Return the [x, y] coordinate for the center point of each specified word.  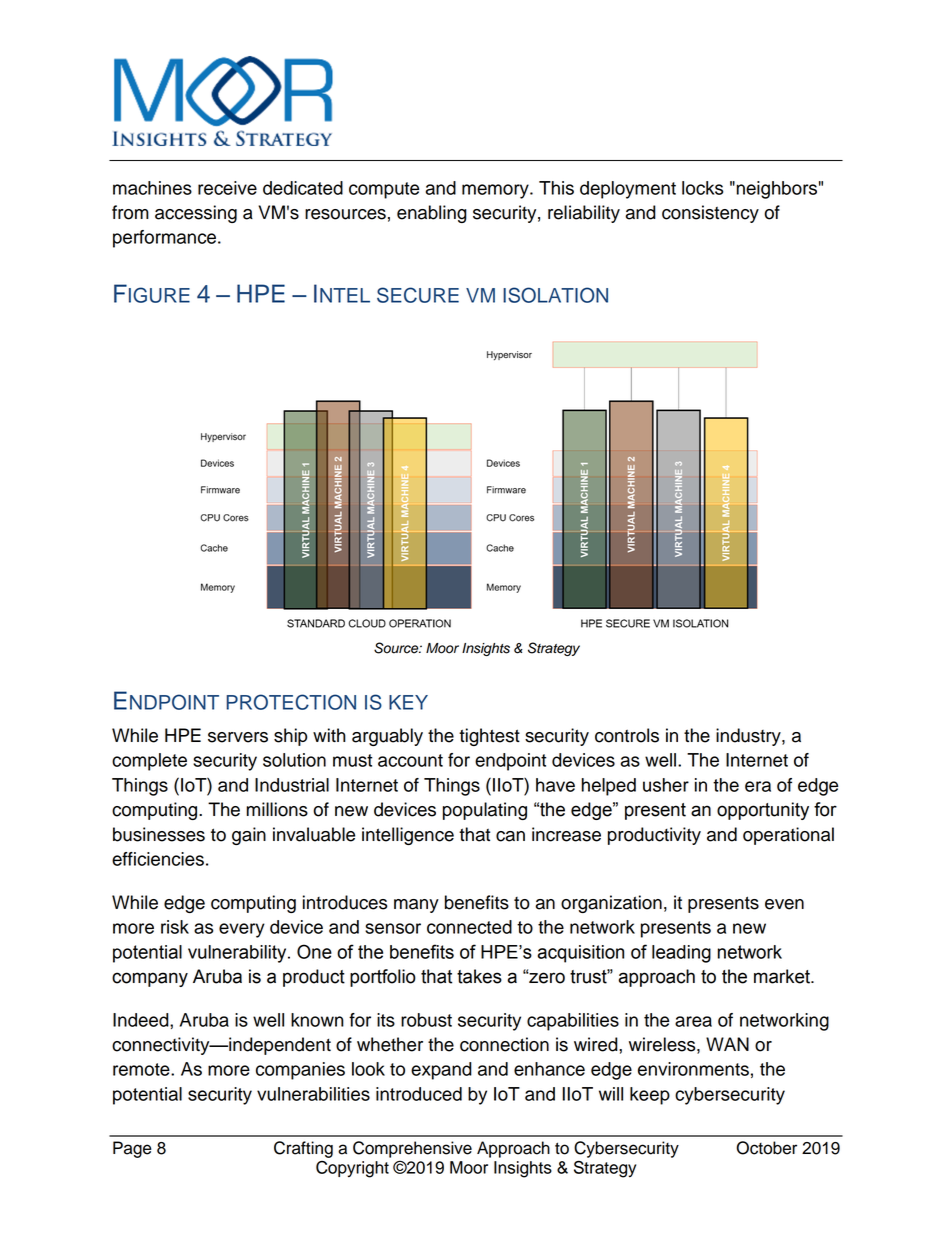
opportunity [763, 811]
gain [249, 836]
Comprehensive [412, 1149]
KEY [408, 702]
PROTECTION [291, 702]
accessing [196, 214]
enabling [432, 214]
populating [485, 811]
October [766, 1148]
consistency [710, 214]
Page [132, 1149]
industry [749, 737]
